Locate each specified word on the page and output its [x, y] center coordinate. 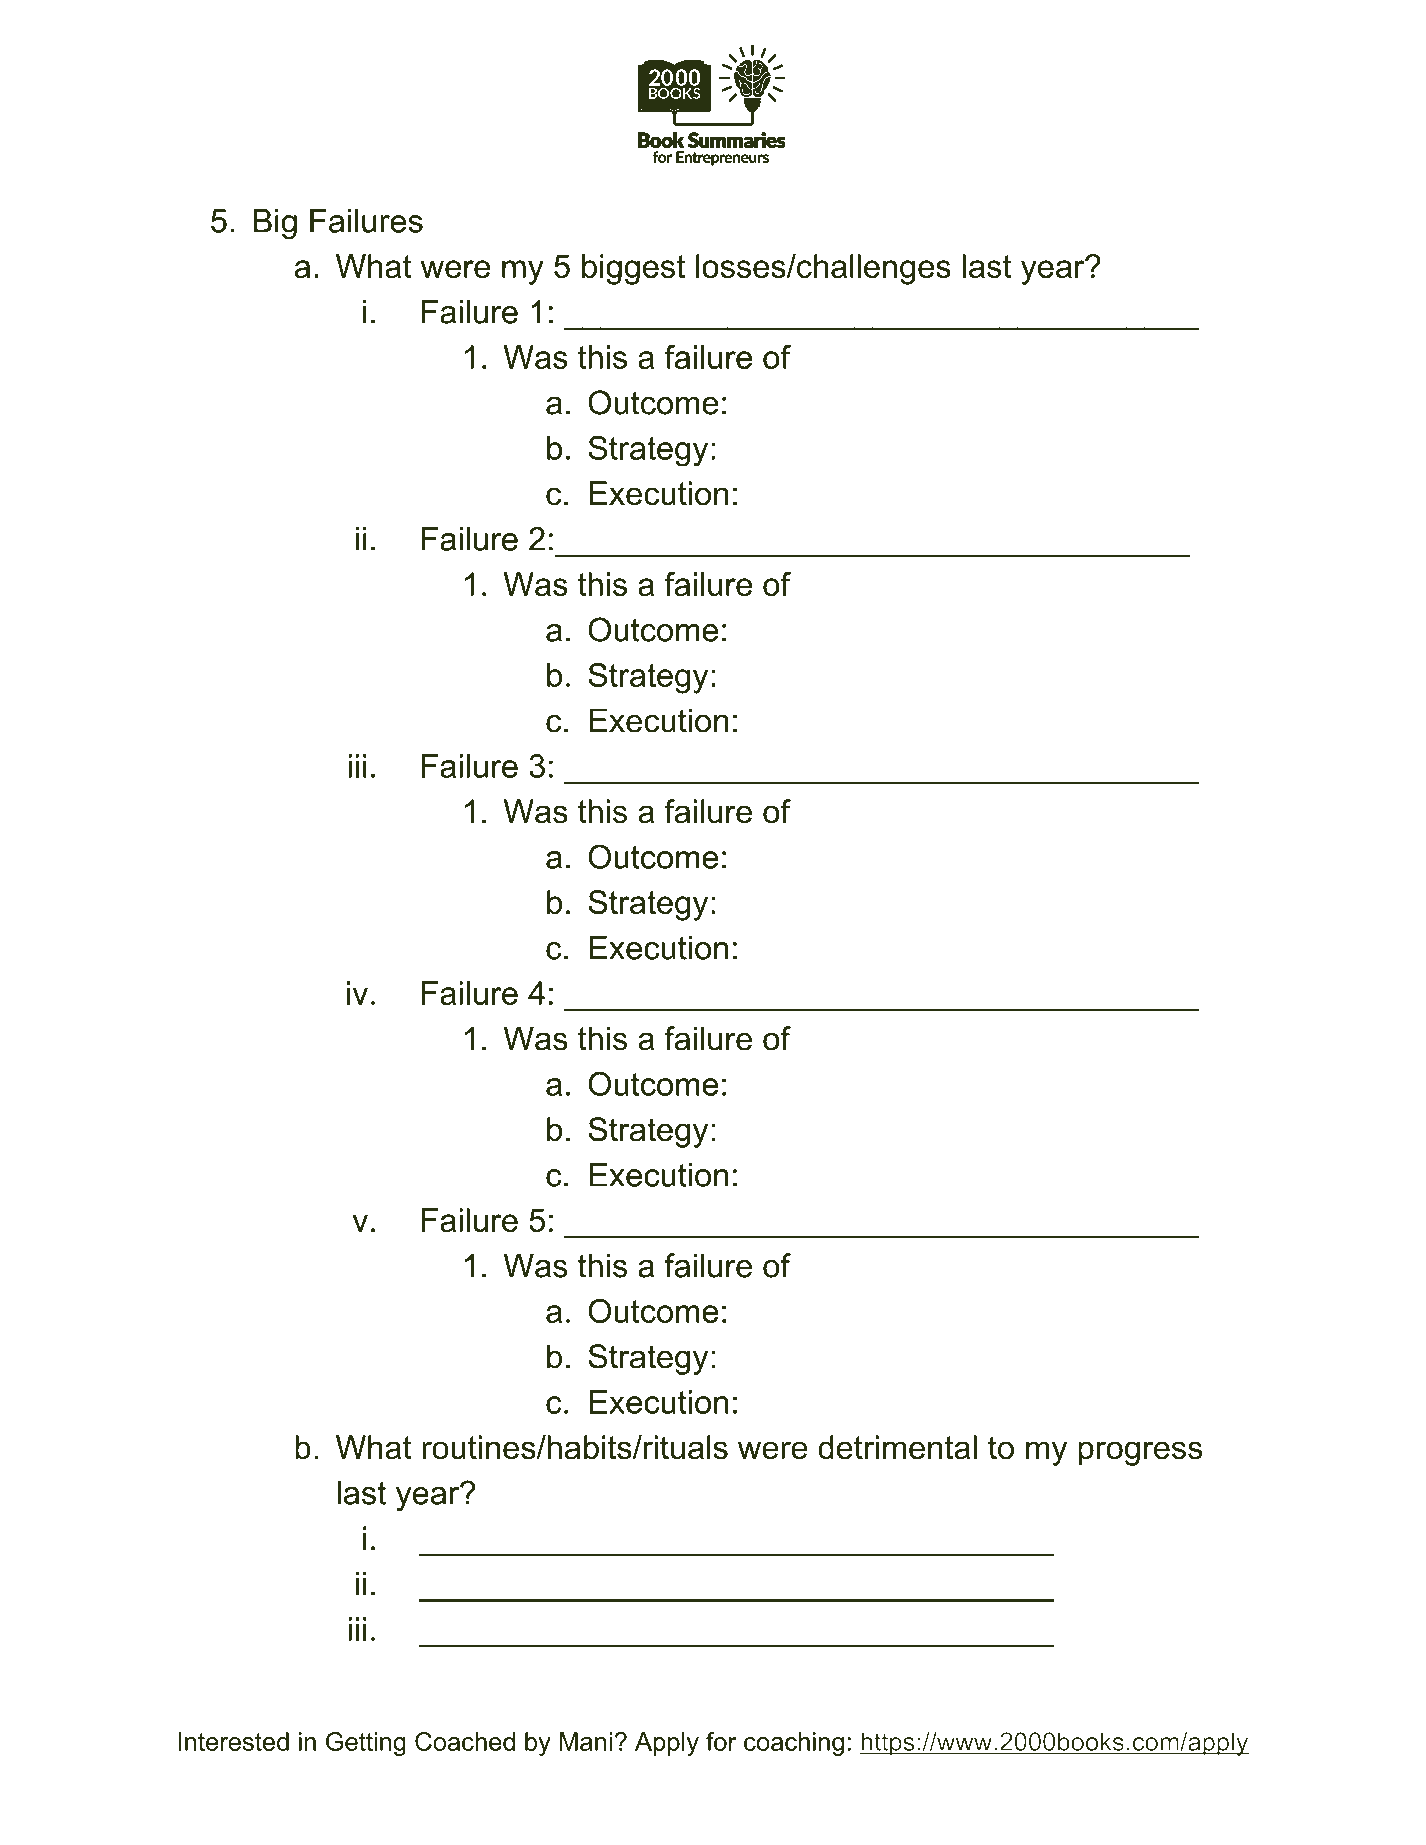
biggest [633, 269]
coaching [794, 1744]
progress [1140, 1453]
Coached [465, 1741]
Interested [234, 1741]
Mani [586, 1741]
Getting [366, 1744]
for [721, 1741]
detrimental [897, 1447]
